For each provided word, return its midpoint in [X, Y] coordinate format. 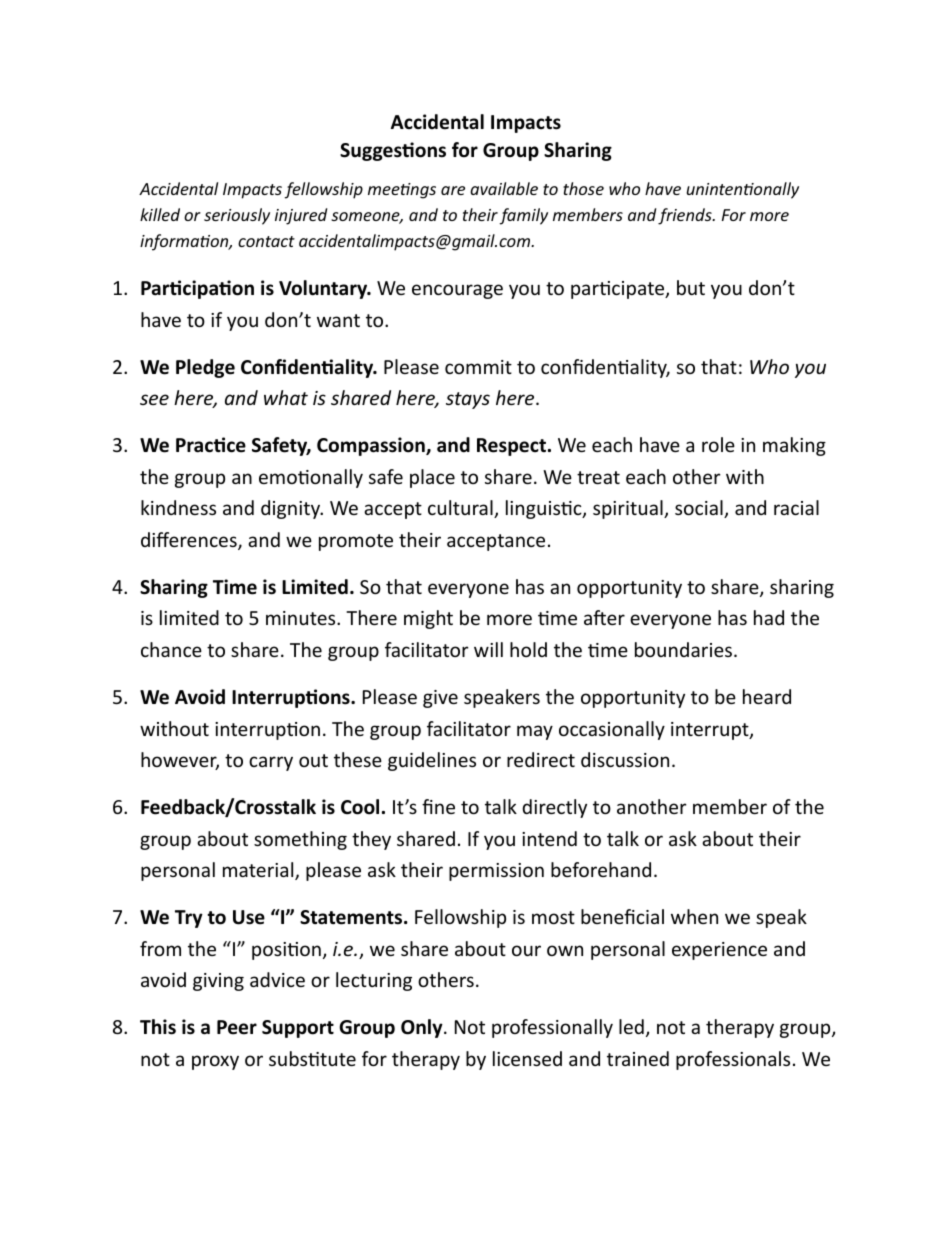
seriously [237, 216]
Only [423, 1028]
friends [686, 216]
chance [171, 649]
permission [496, 872]
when [694, 916]
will [488, 649]
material [259, 871]
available [504, 188]
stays [468, 400]
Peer [237, 1027]
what [286, 397]
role [718, 444]
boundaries [685, 649]
